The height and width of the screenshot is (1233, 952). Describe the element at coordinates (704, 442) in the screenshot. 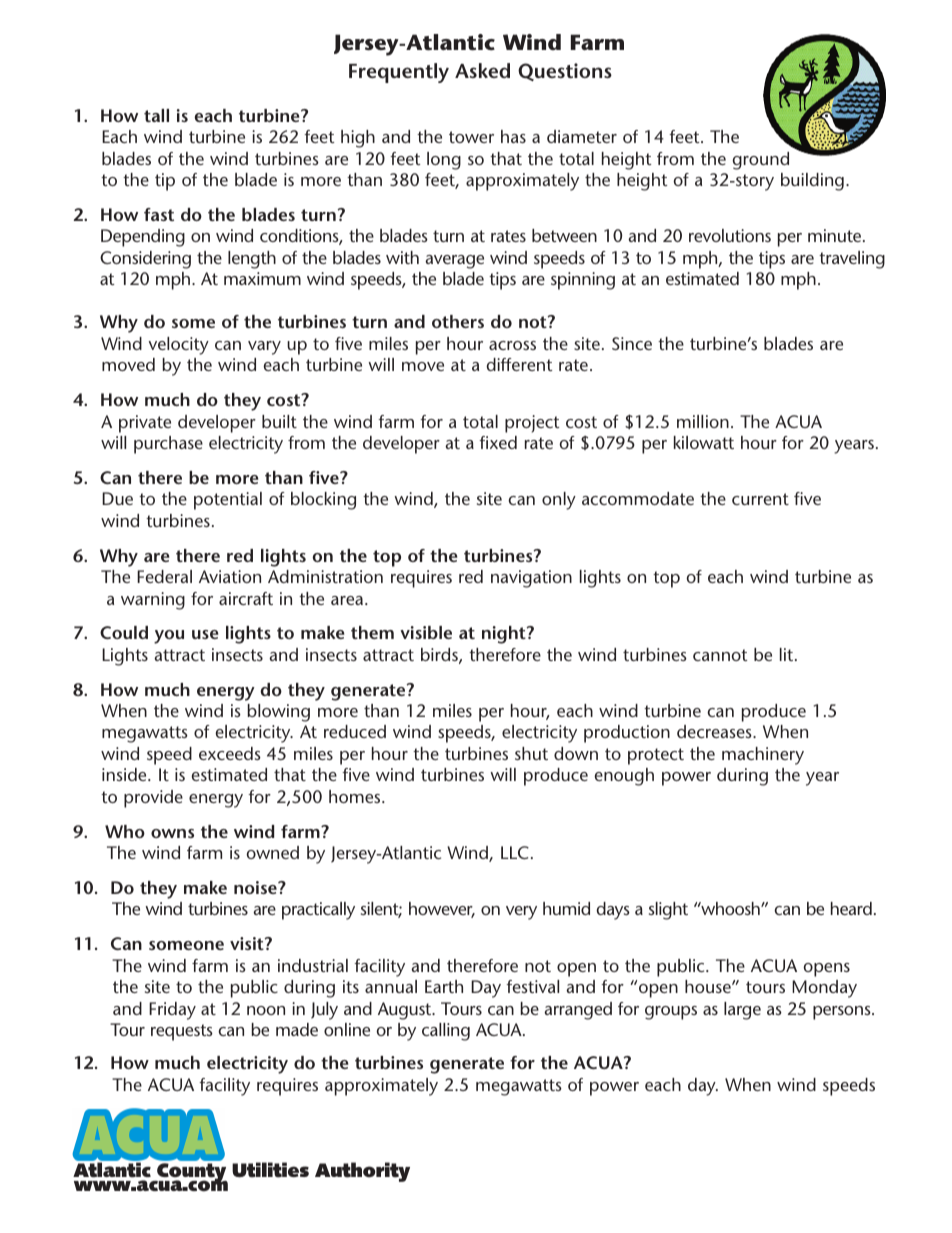

I see `kilowatt` at that location.
